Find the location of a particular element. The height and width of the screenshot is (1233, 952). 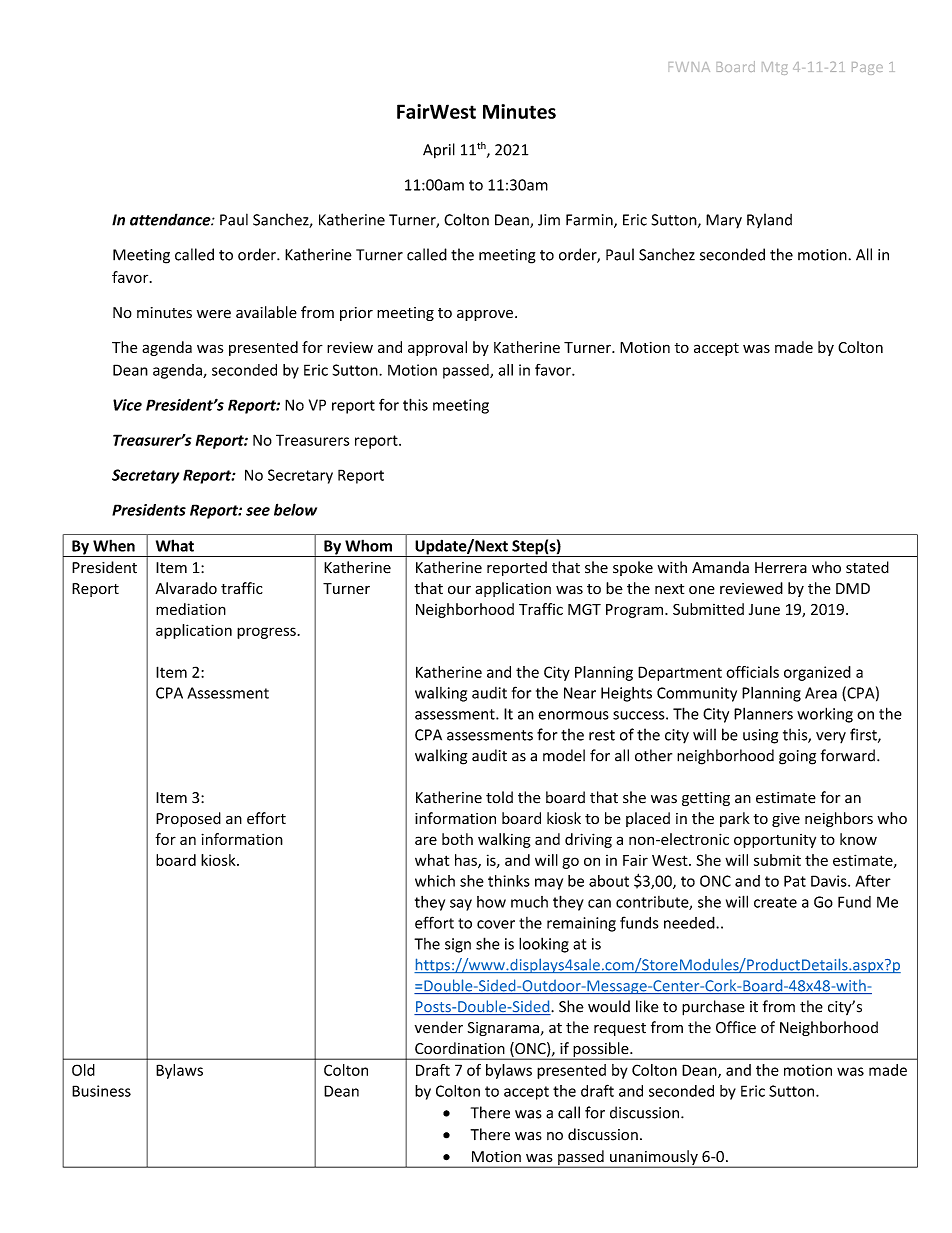

our is located at coordinates (459, 590).
